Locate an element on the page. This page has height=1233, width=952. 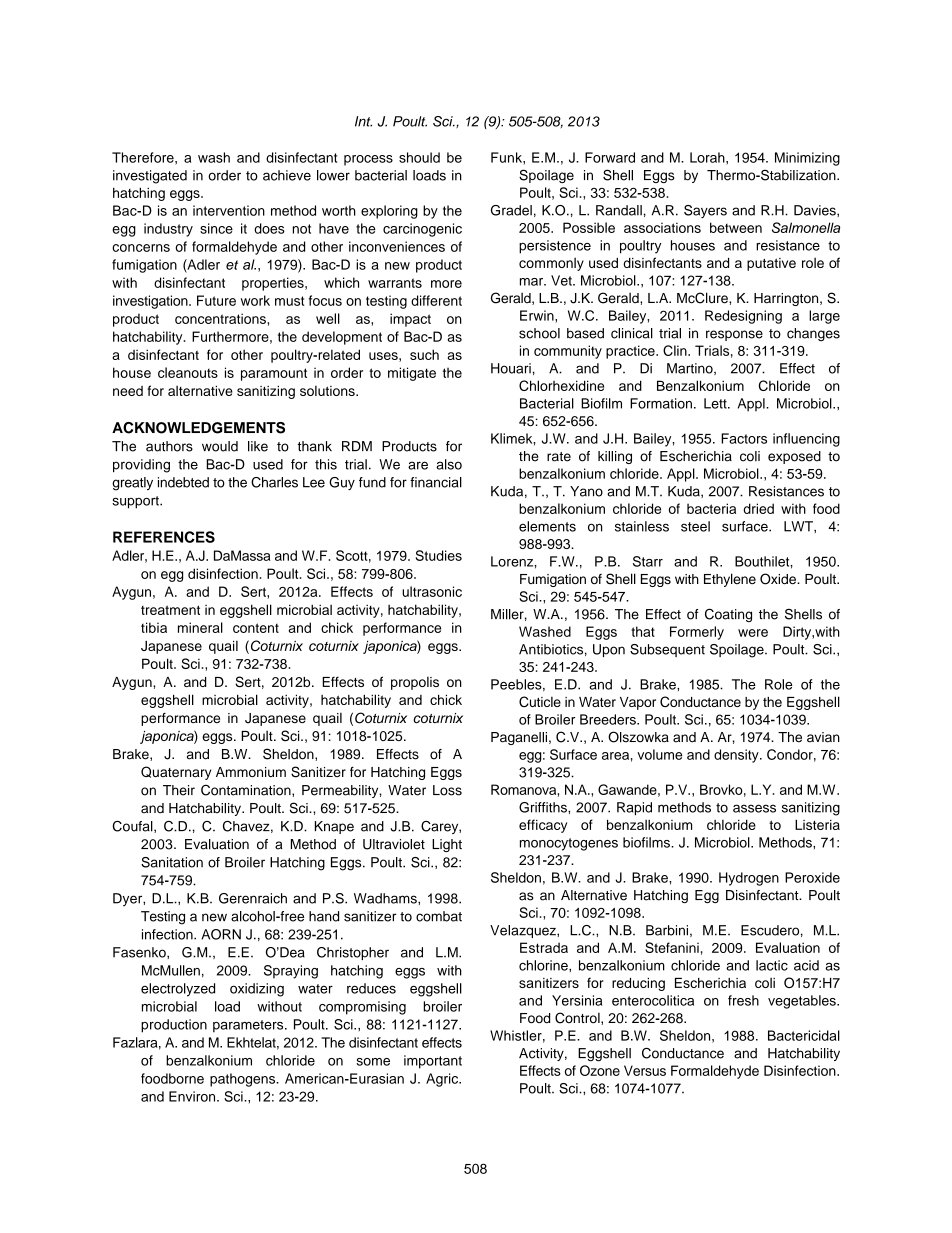
were is located at coordinates (753, 633).
